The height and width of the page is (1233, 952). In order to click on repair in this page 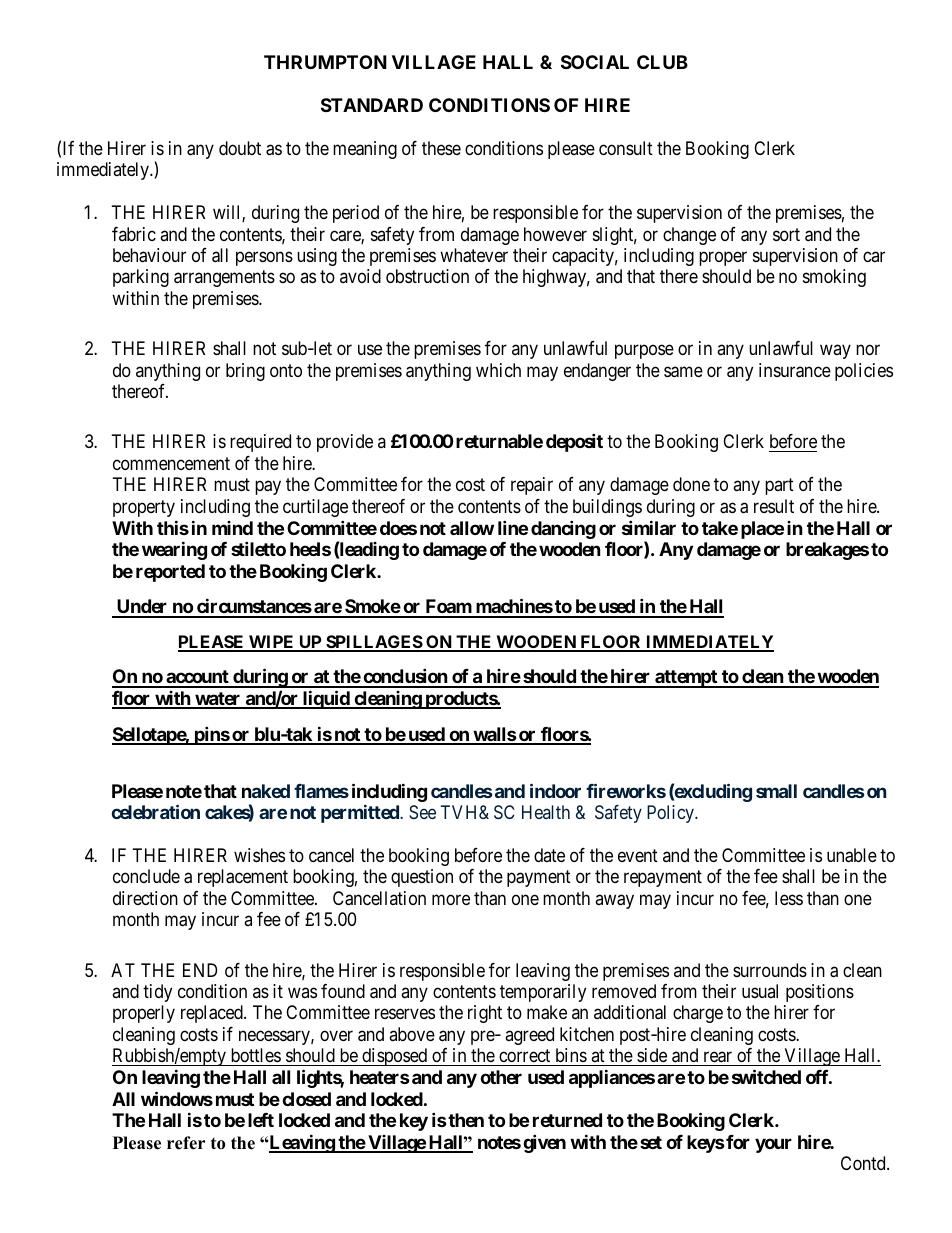, I will do `click(532, 486)`.
